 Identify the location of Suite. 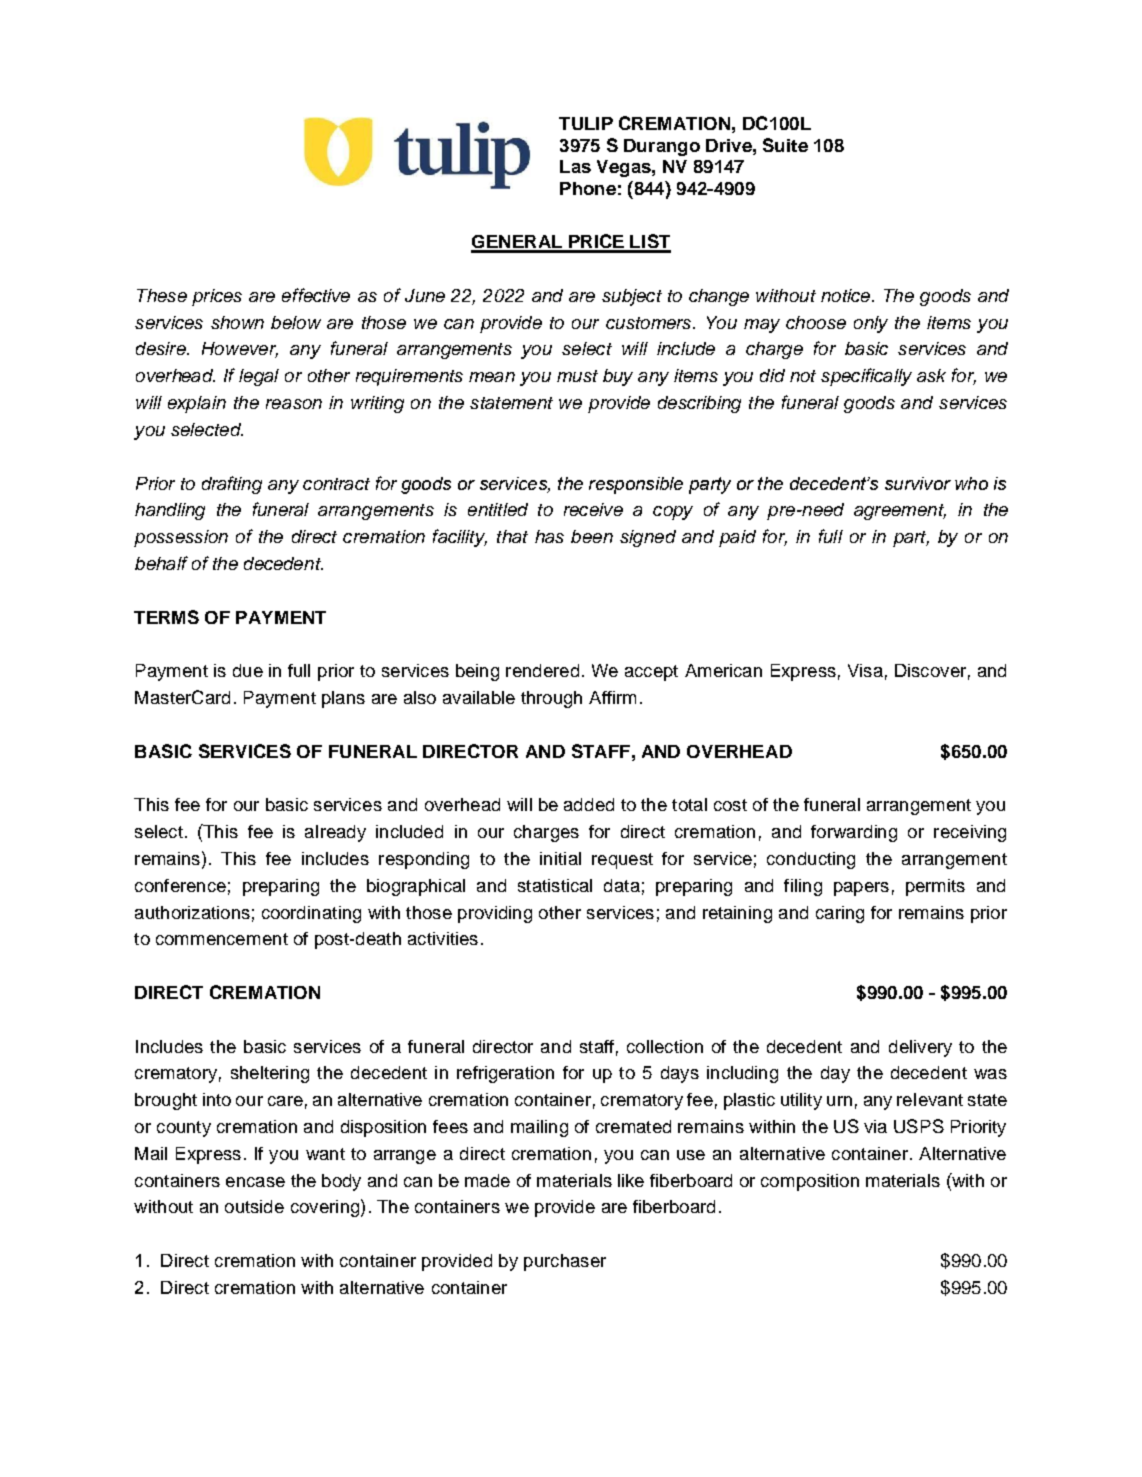
(785, 145).
